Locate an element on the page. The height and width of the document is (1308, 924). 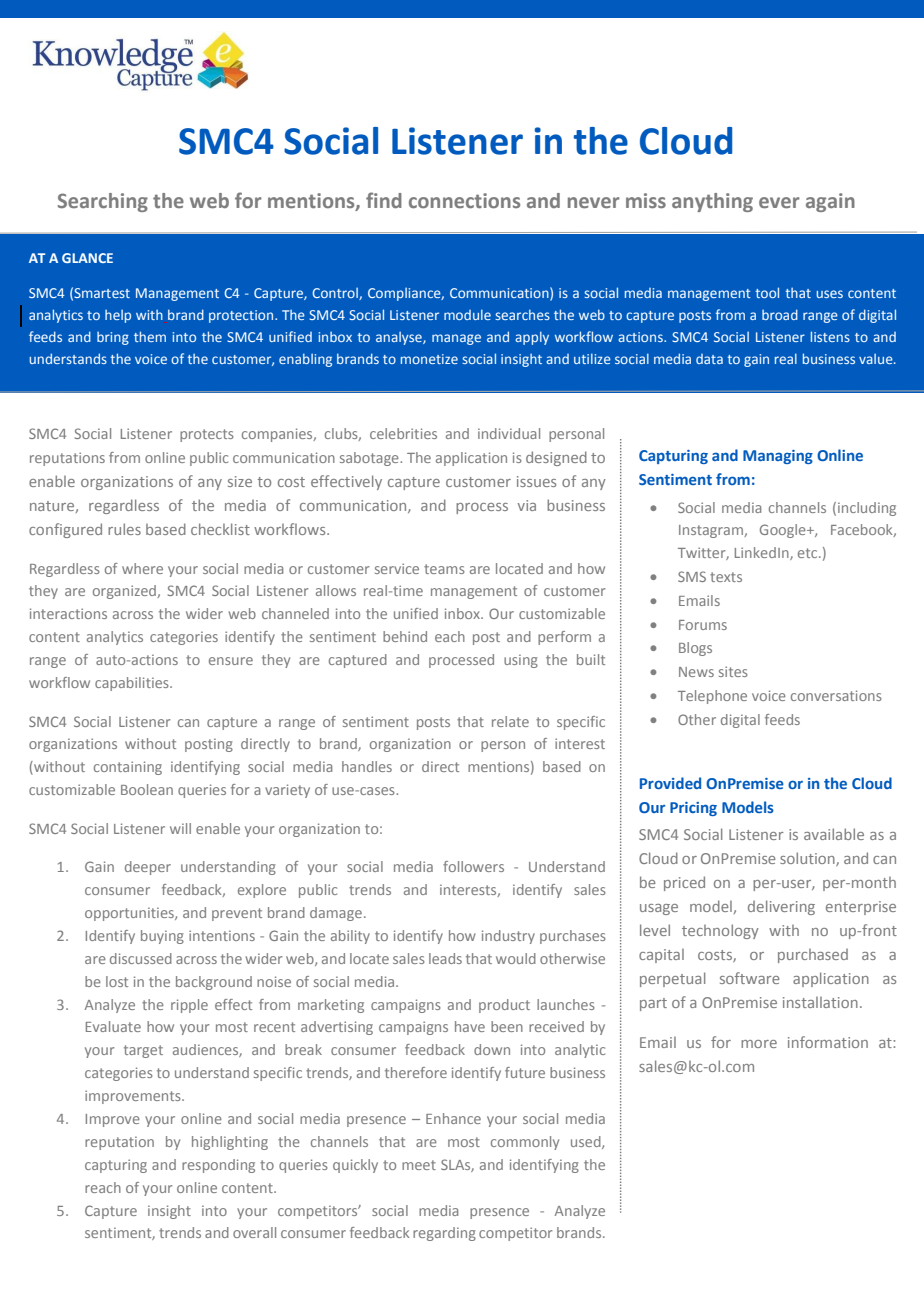
used is located at coordinates (587, 1142).
